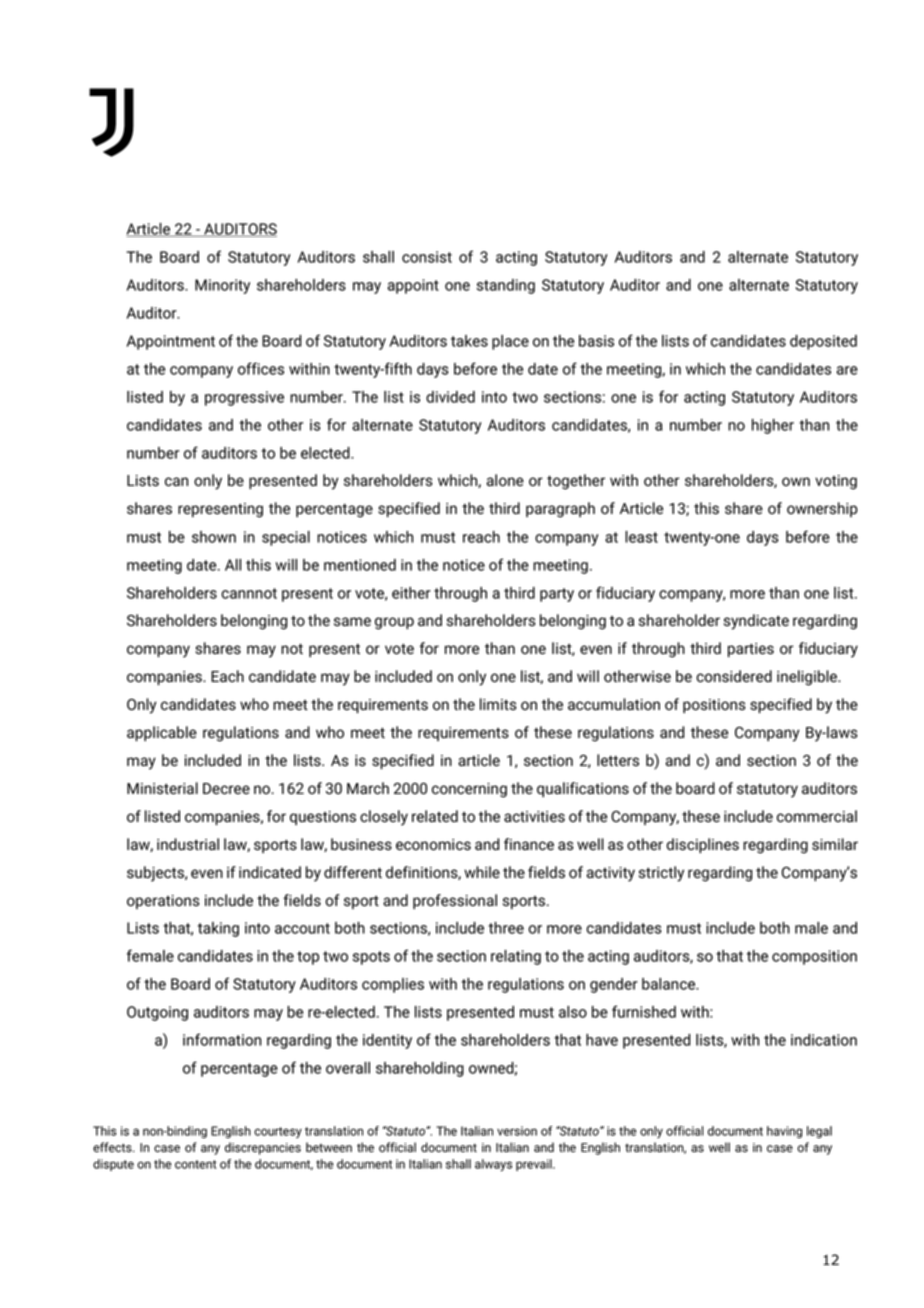 This document has width=924, height=1308. What do you see at coordinates (505, 286) in the document?
I see `standing` at bounding box center [505, 286].
